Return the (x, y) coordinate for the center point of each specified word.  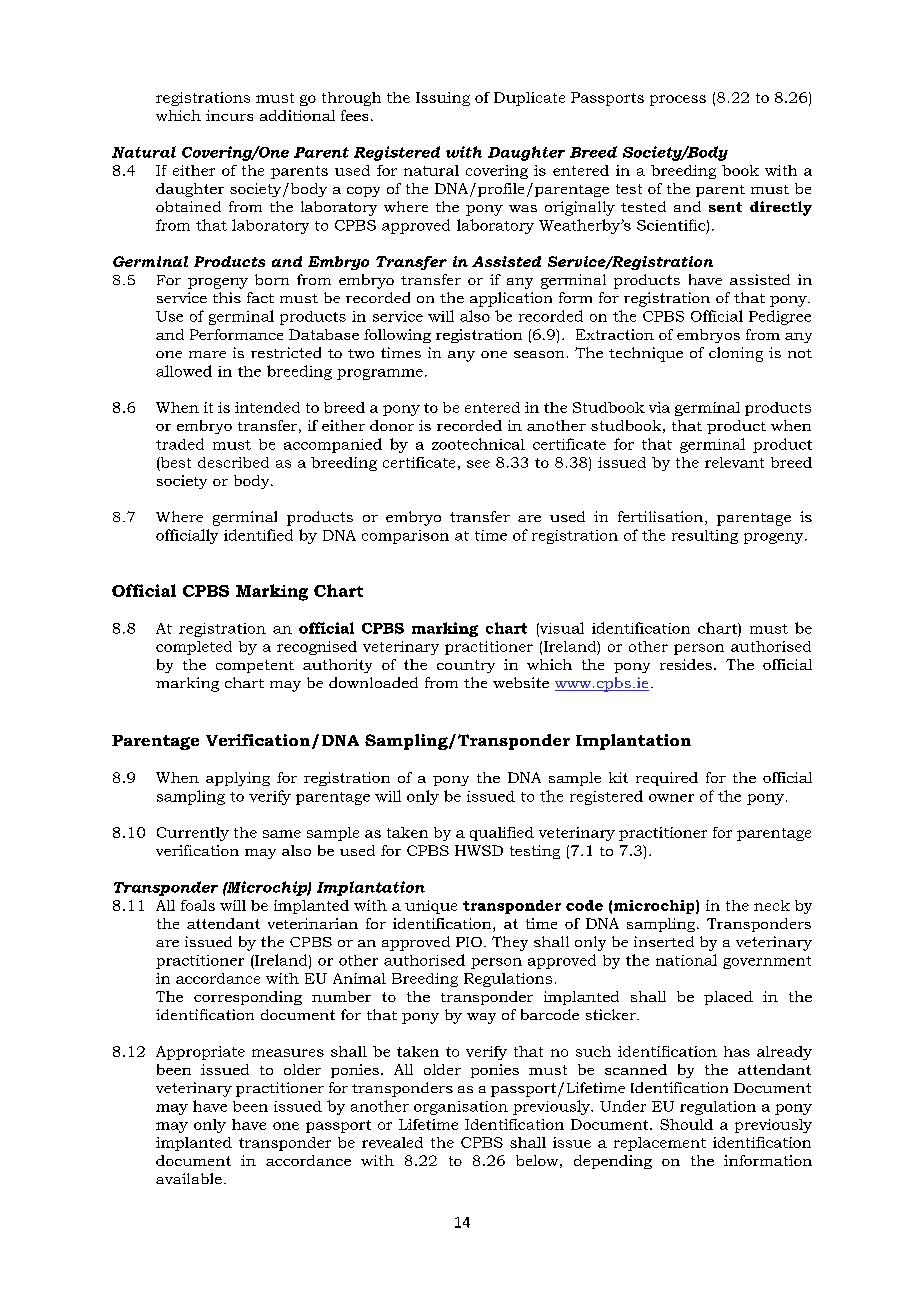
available (189, 1178)
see (478, 464)
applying (238, 779)
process (678, 100)
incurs (229, 115)
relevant (734, 462)
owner (671, 798)
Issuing (443, 99)
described (233, 462)
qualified (502, 834)
